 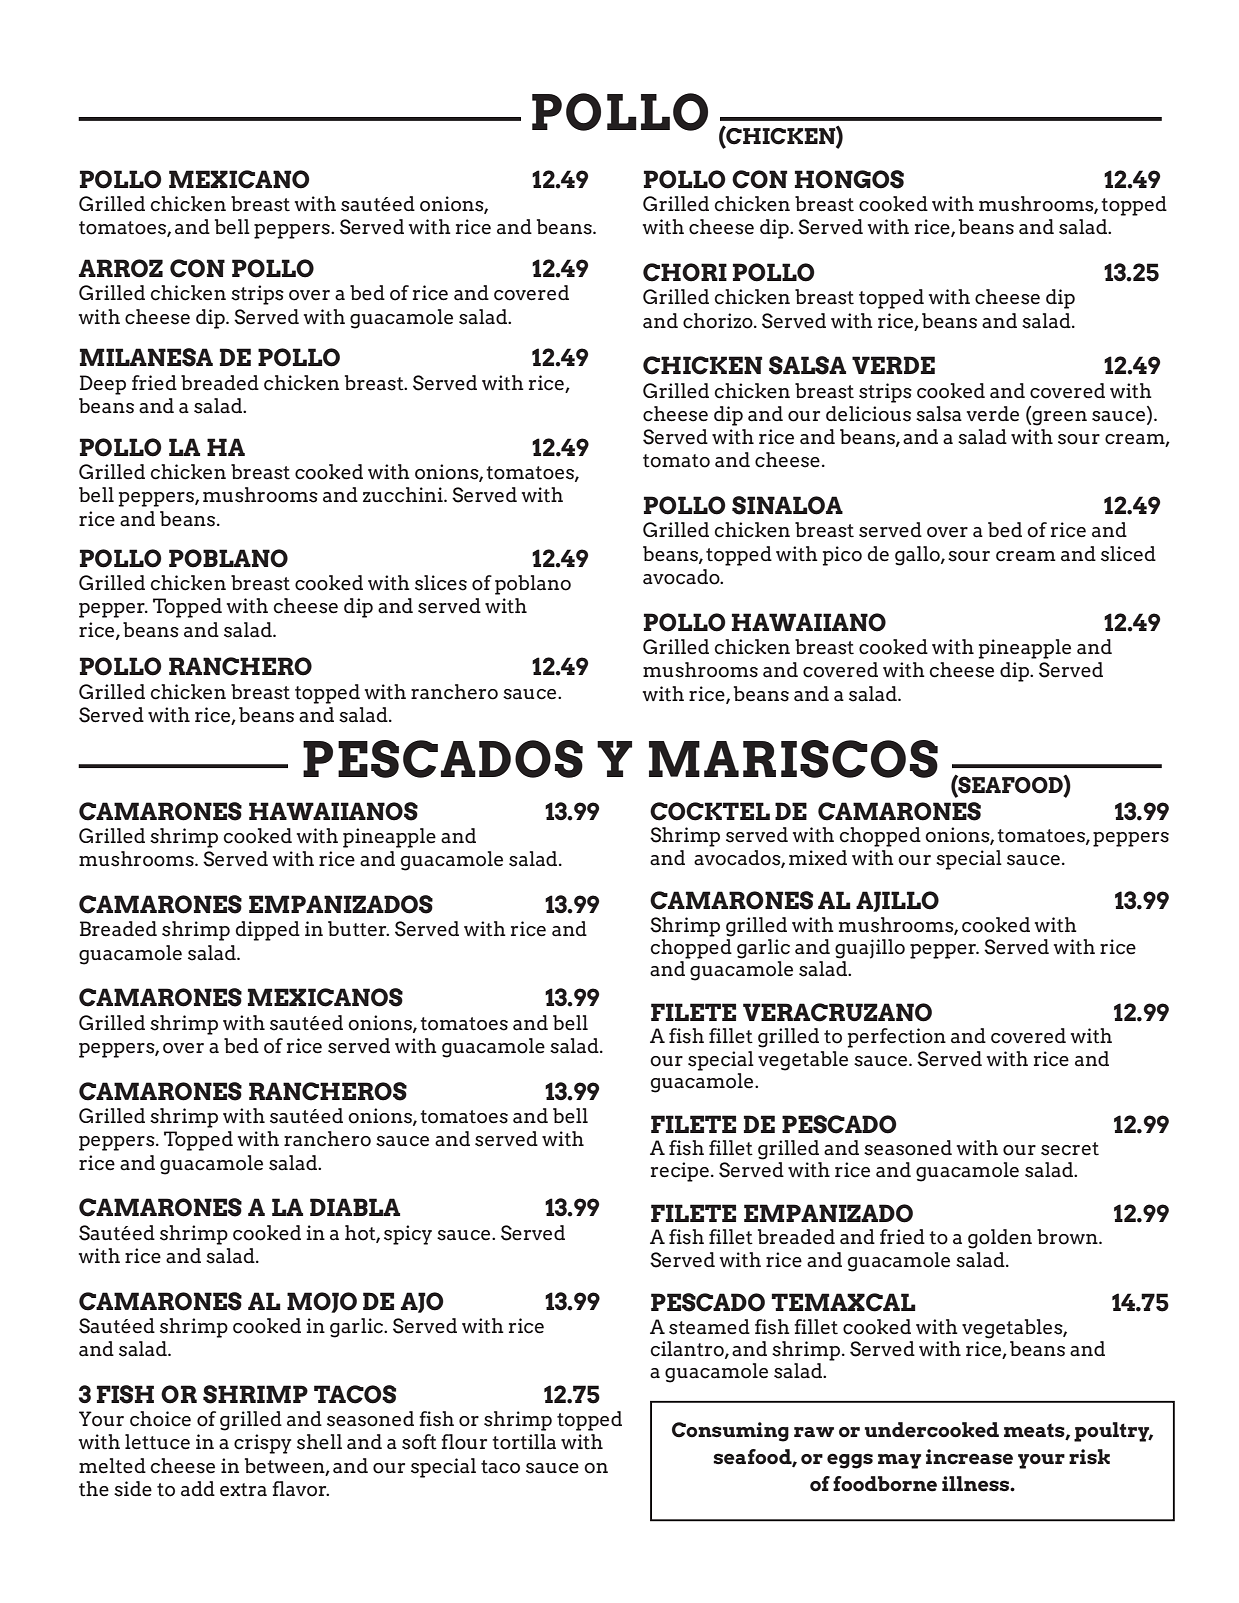 I want to click on SINALOA, so click(x=787, y=505).
